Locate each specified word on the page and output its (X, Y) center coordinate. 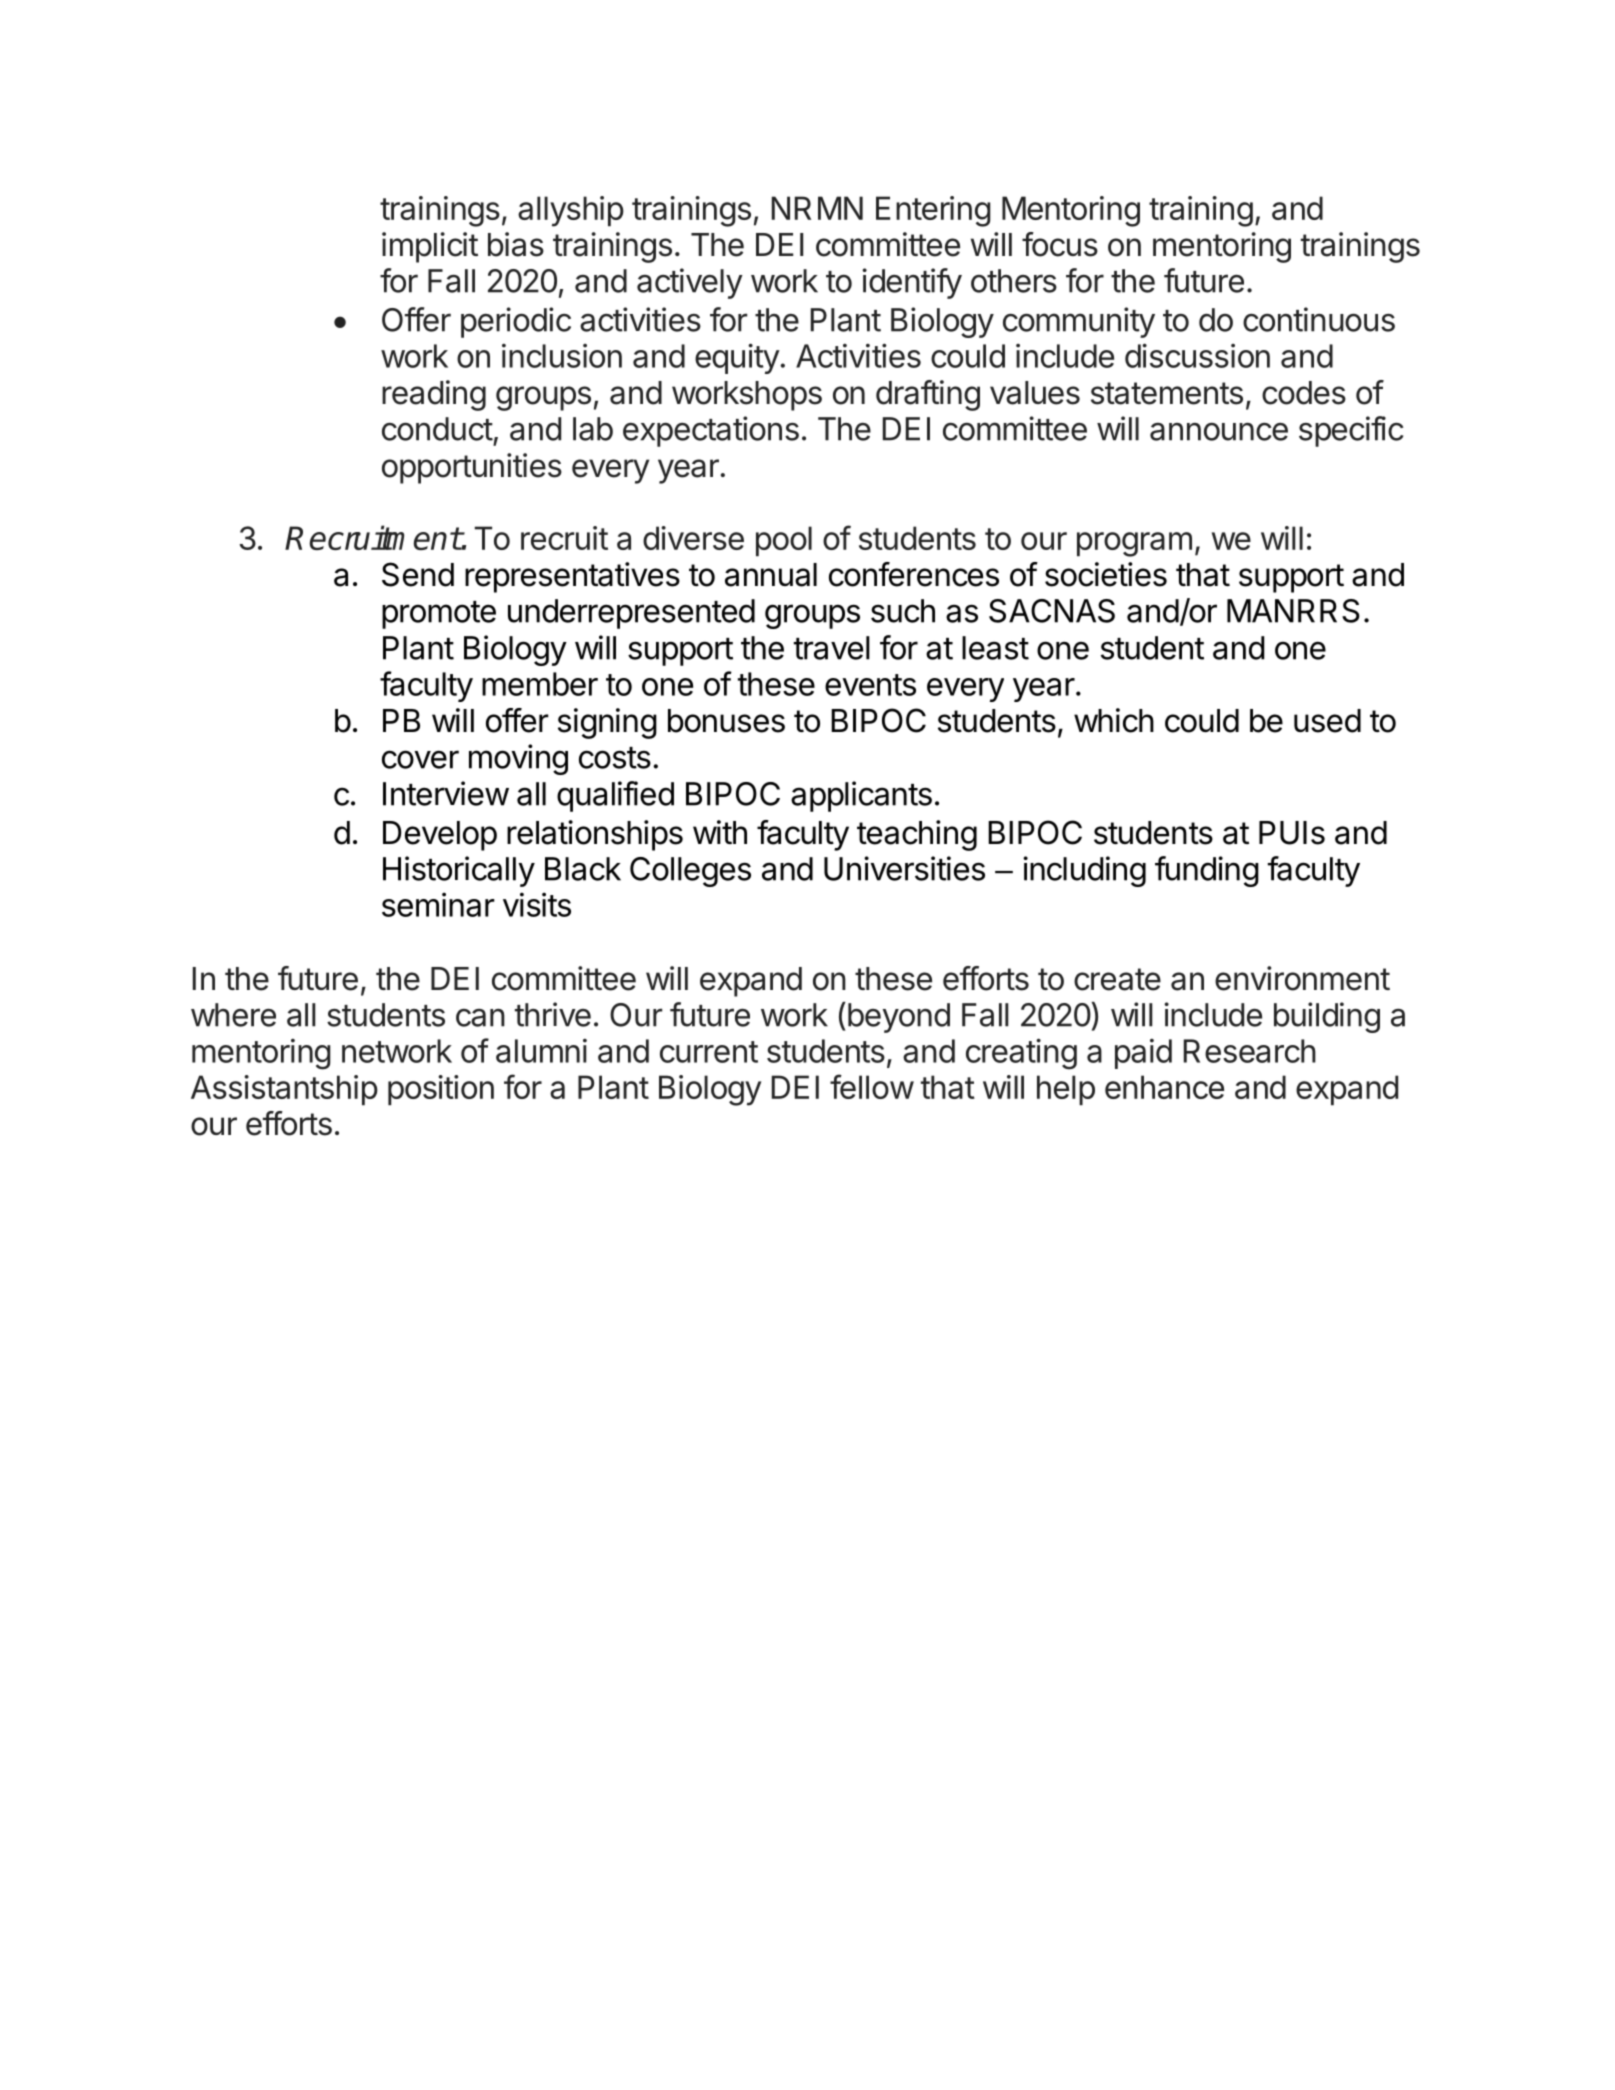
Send (418, 574)
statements (1167, 393)
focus (1060, 244)
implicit (430, 247)
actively (690, 283)
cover (420, 759)
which (1114, 720)
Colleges (690, 872)
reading (434, 395)
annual (771, 575)
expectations (711, 431)
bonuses (726, 721)
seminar (438, 904)
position (441, 1090)
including (1084, 871)
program (1134, 544)
